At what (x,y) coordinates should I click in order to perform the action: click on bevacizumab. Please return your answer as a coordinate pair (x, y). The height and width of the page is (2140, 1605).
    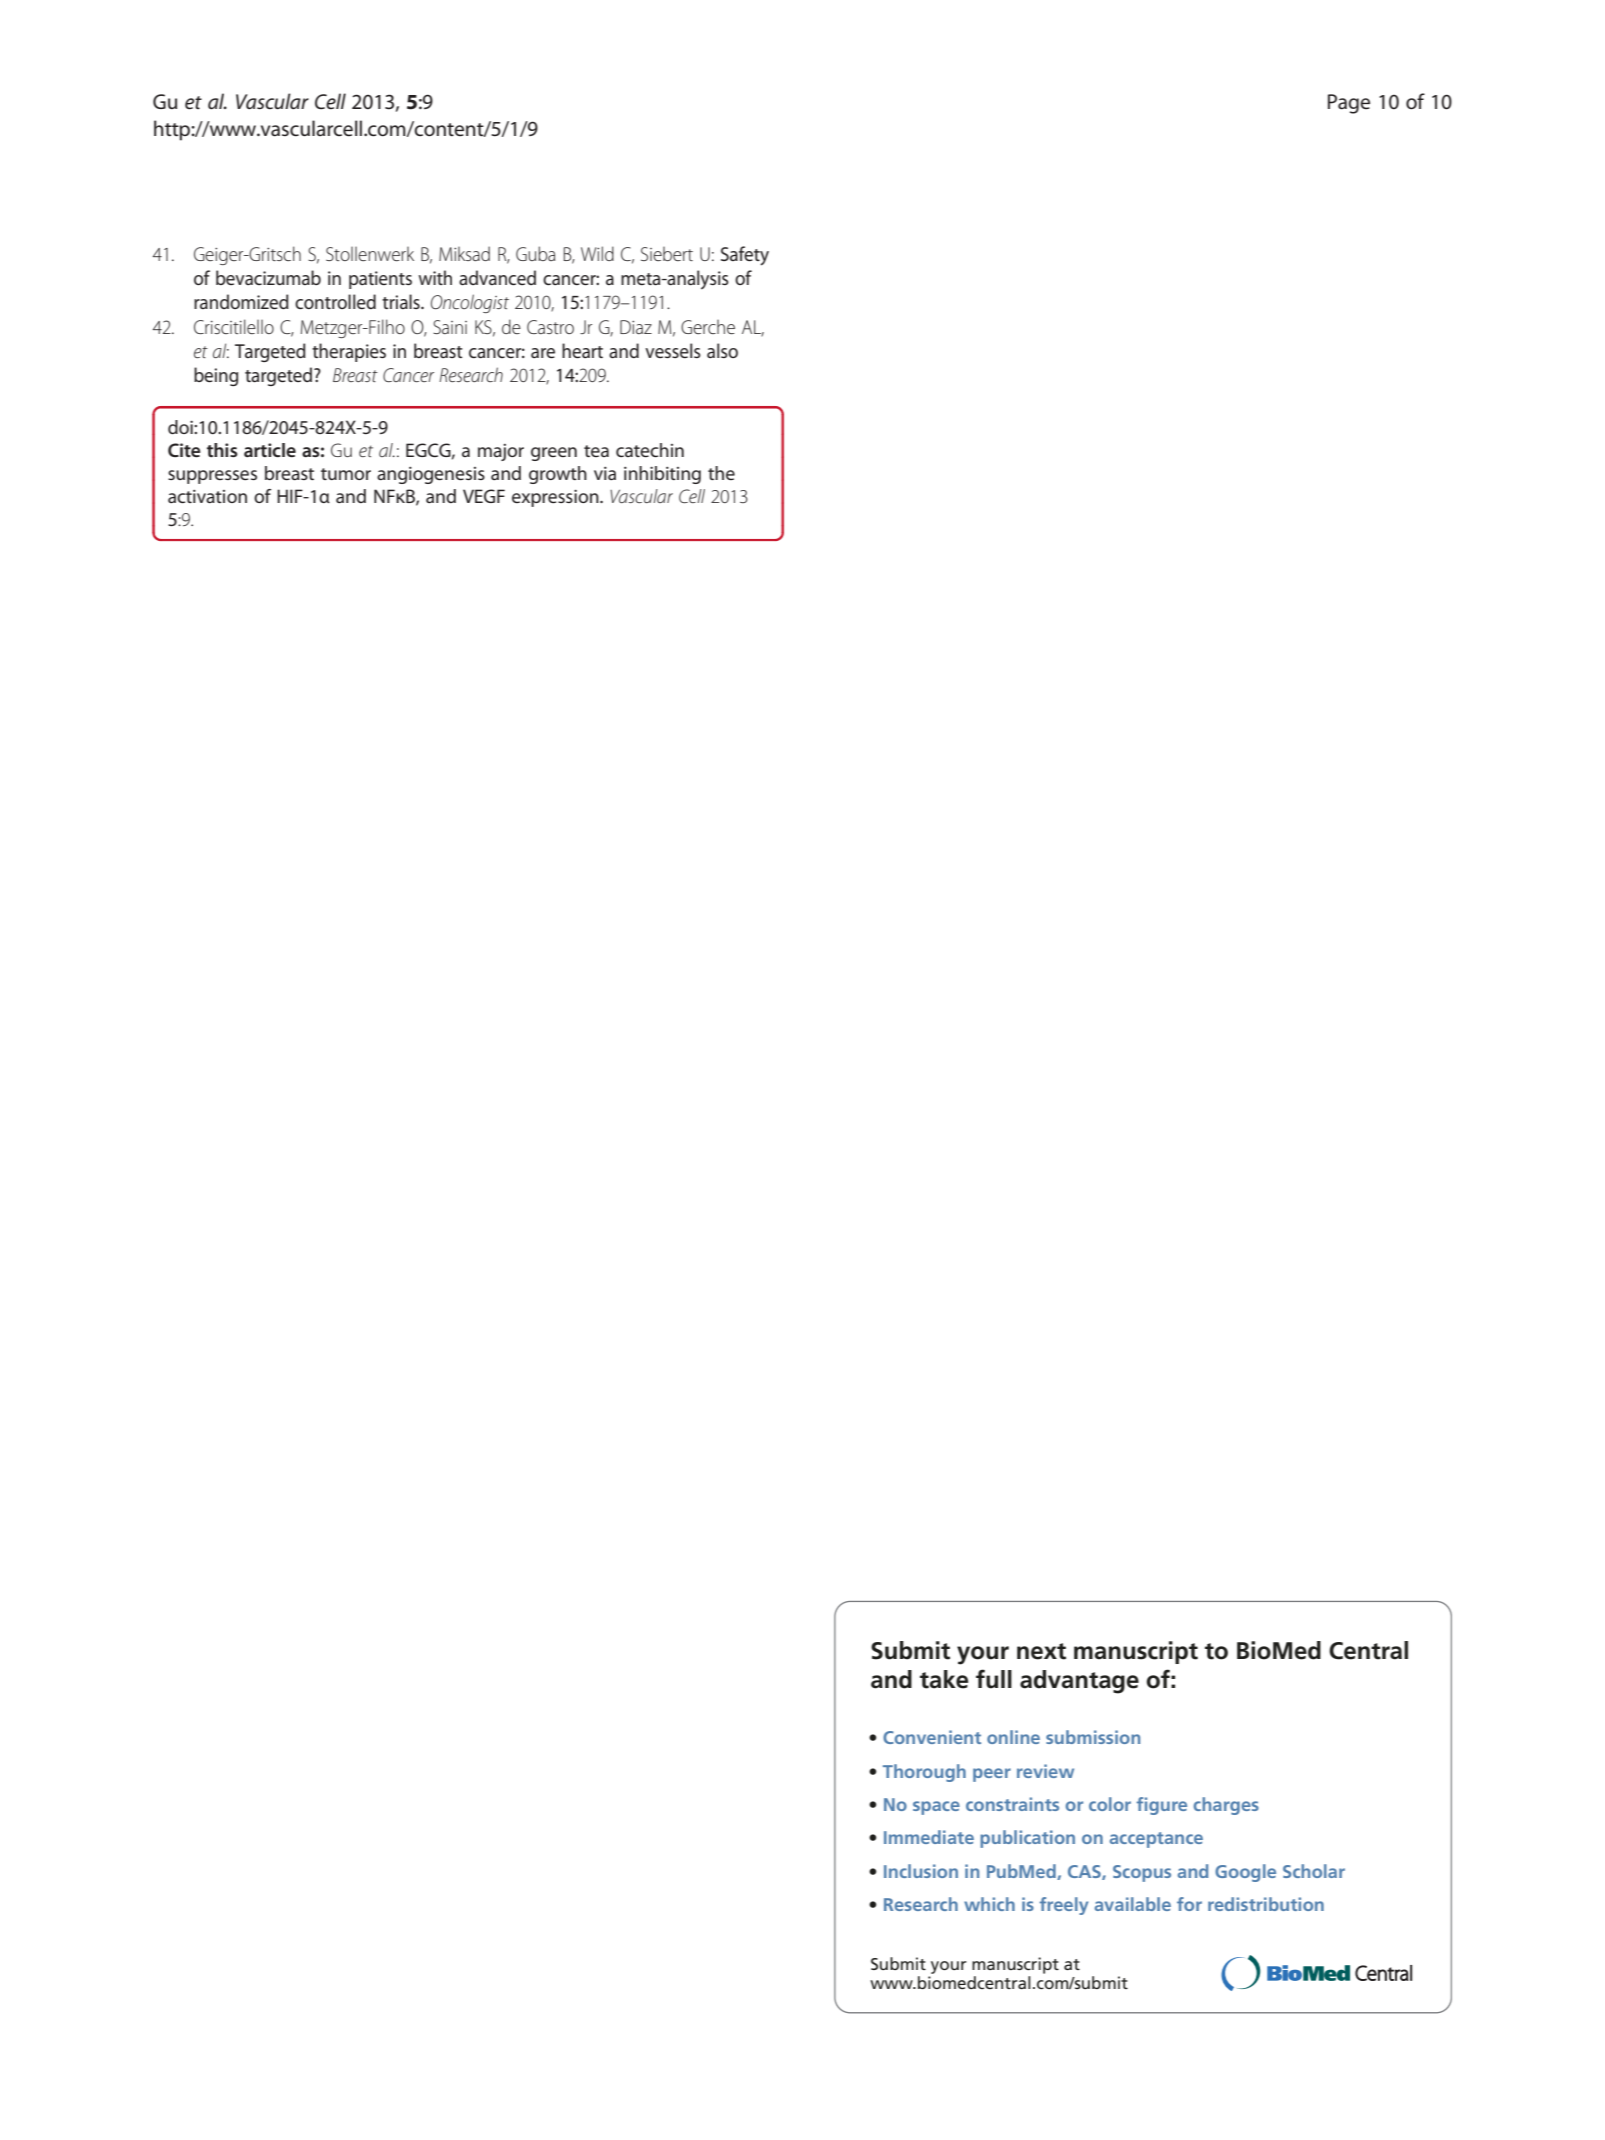
    Looking at the image, I should click on (268, 277).
